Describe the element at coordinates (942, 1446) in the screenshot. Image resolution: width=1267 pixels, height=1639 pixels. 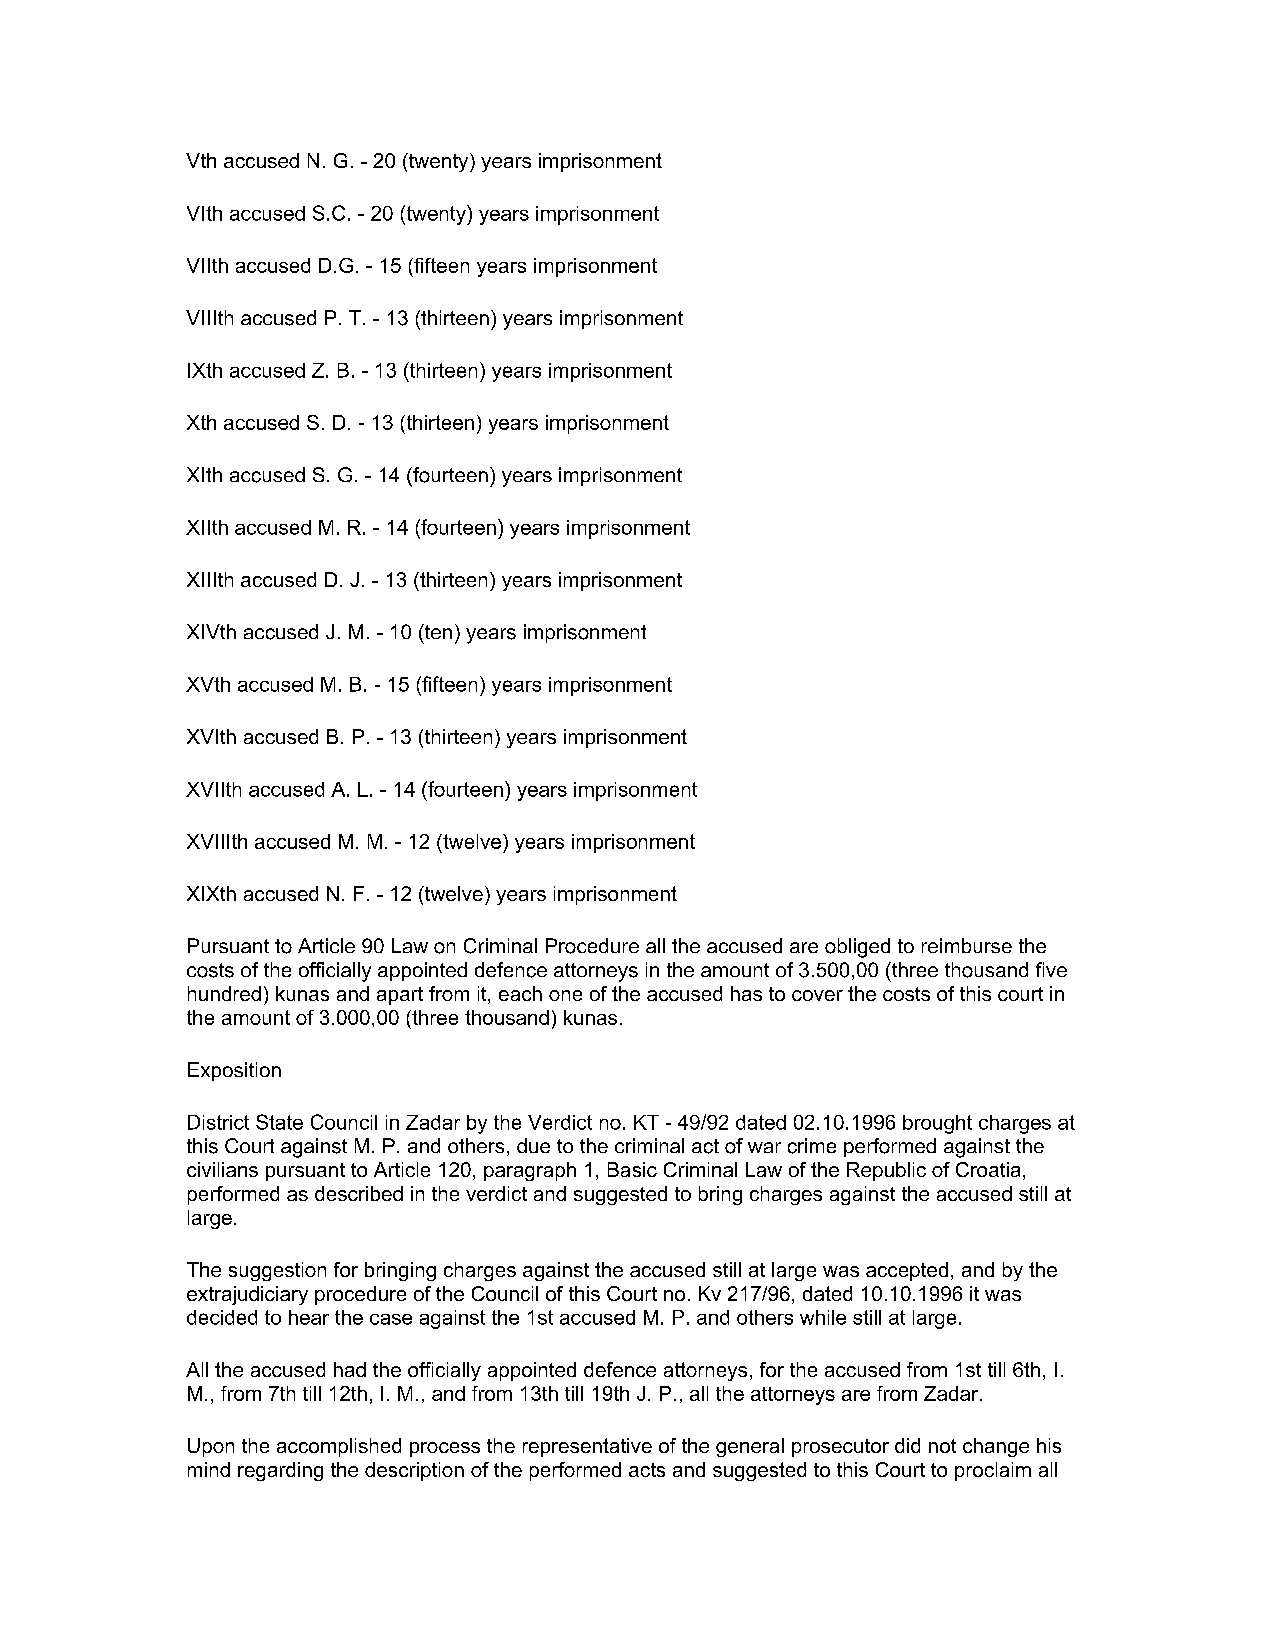
I see `not` at that location.
